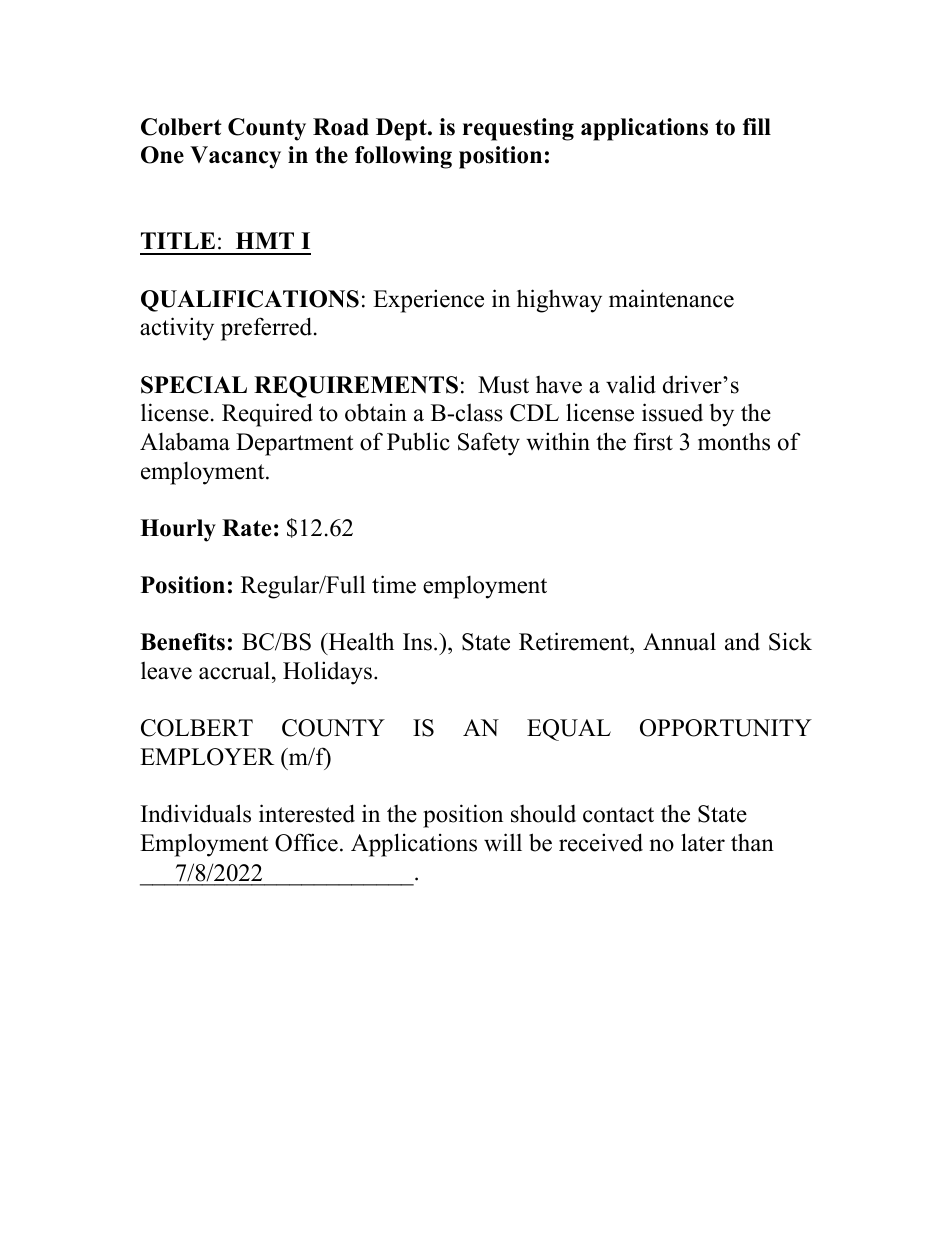 This screenshot has height=1233, width=952. Describe the element at coordinates (235, 157) in the screenshot. I see `Vacancy` at that location.
